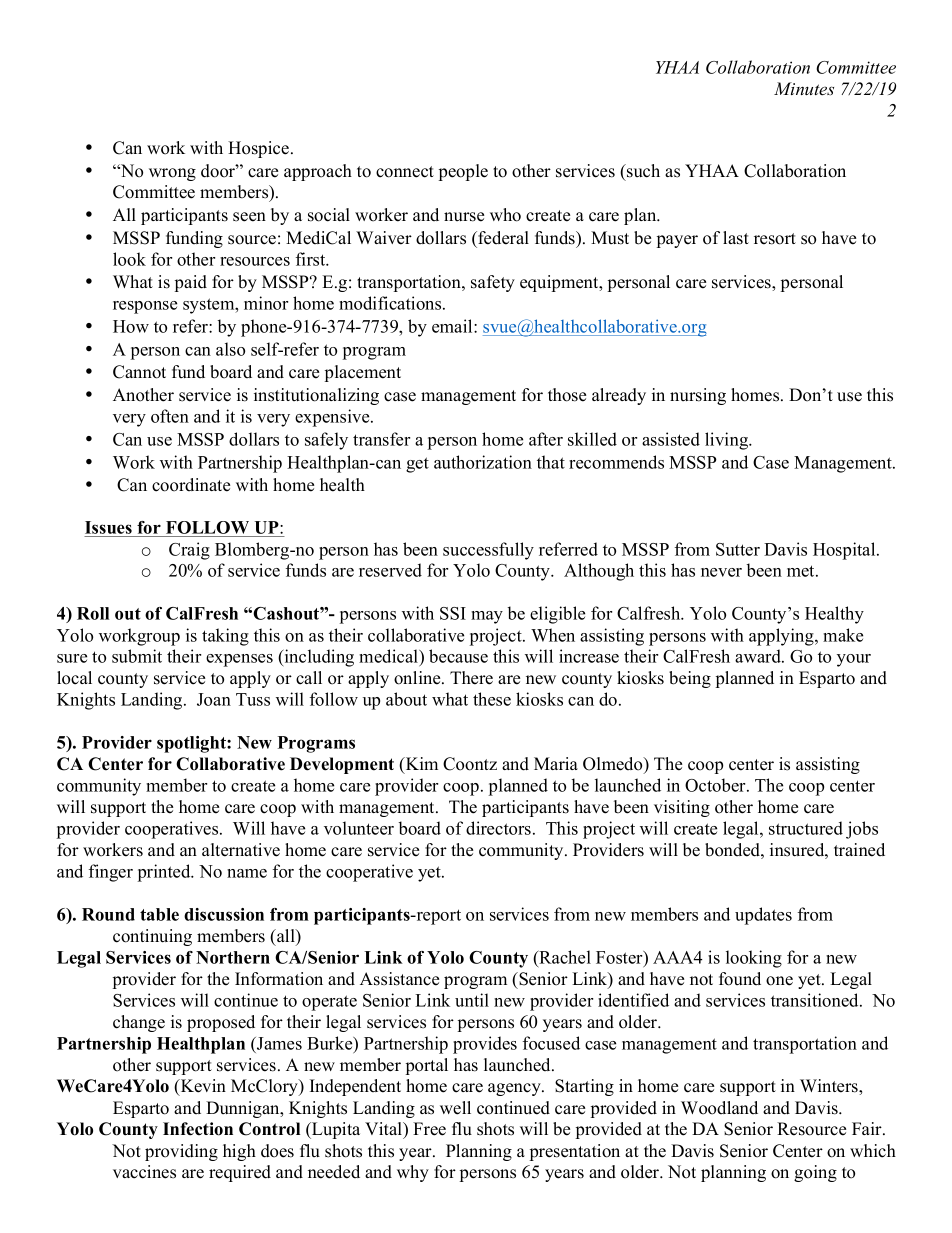  Describe the element at coordinates (181, 1152) in the image. I see `providing` at that location.
